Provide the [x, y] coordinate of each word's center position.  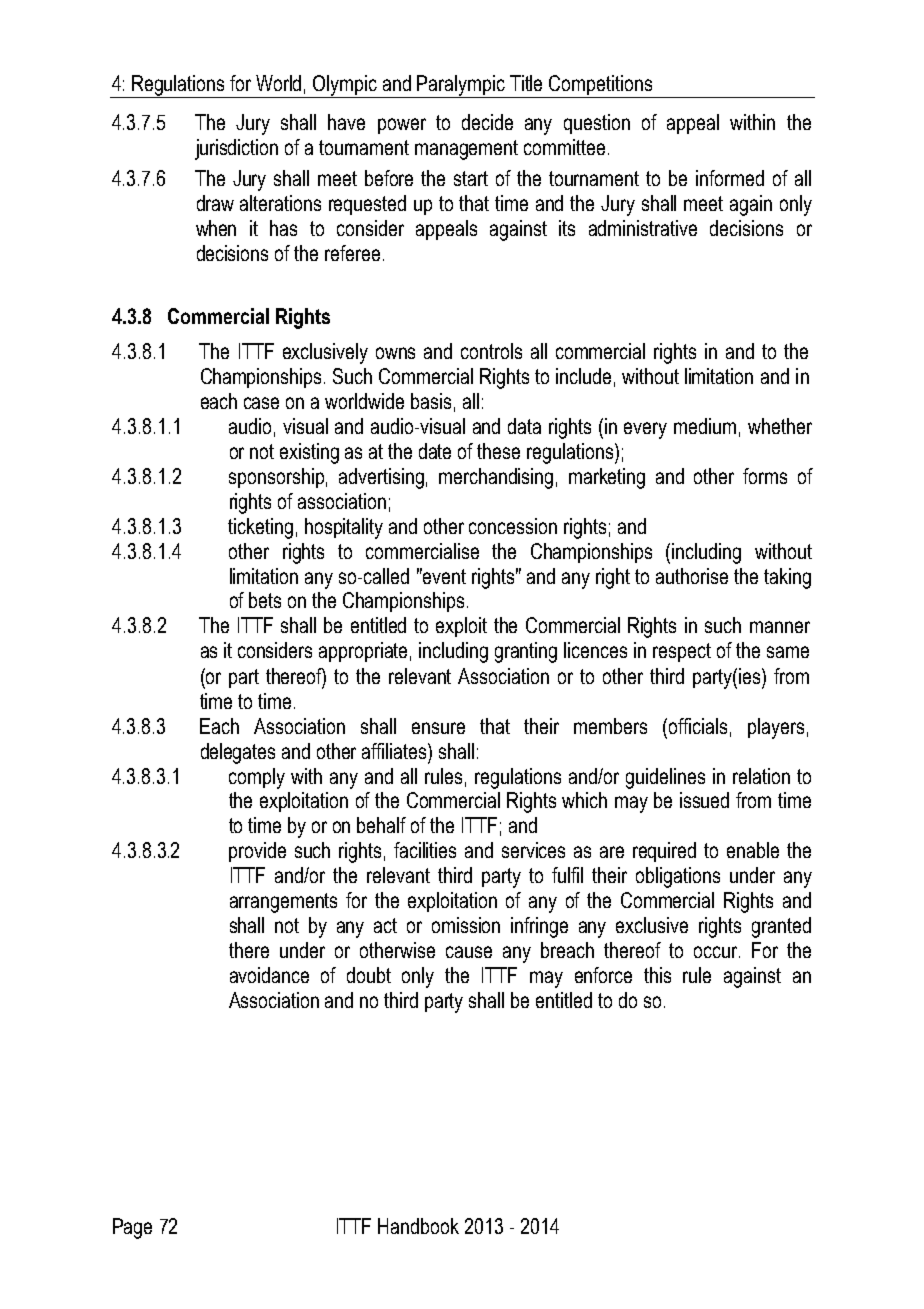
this [657, 975]
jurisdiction [236, 149]
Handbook [418, 1226]
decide [487, 122]
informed [730, 178]
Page [132, 1228]
